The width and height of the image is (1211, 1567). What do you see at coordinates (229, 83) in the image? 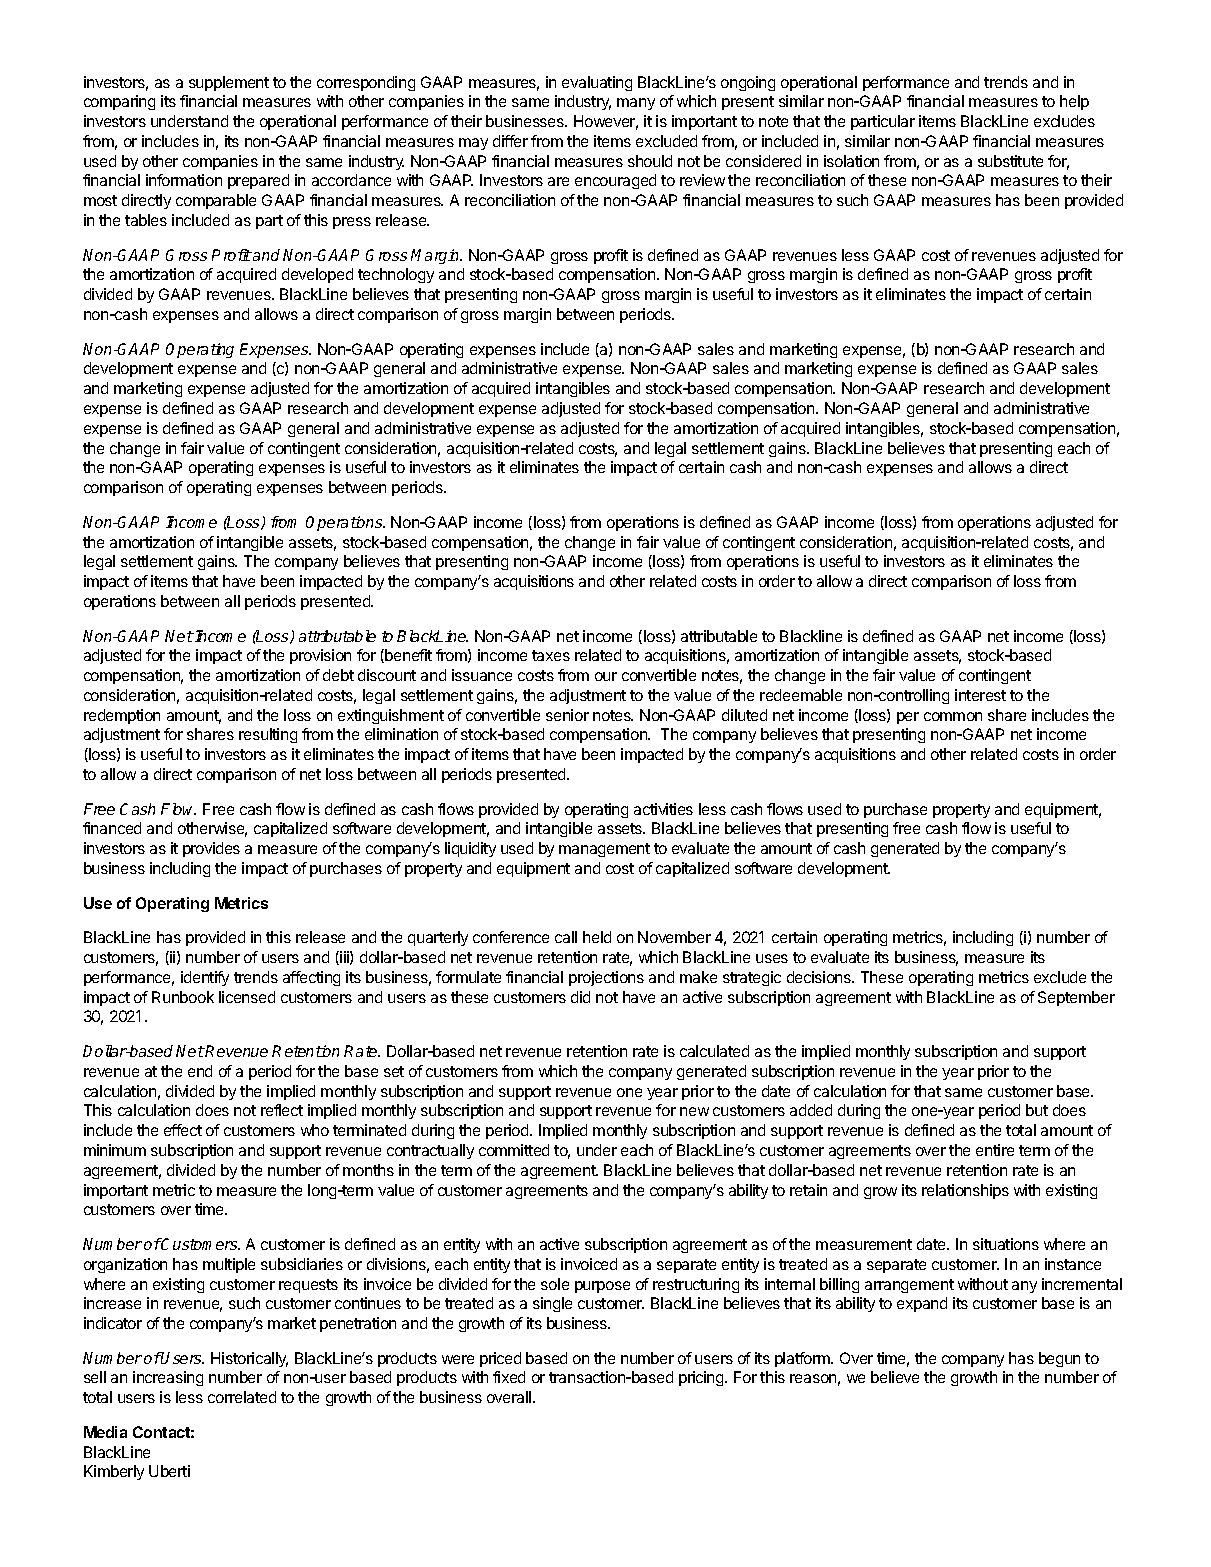
I see `supplement` at bounding box center [229, 83].
